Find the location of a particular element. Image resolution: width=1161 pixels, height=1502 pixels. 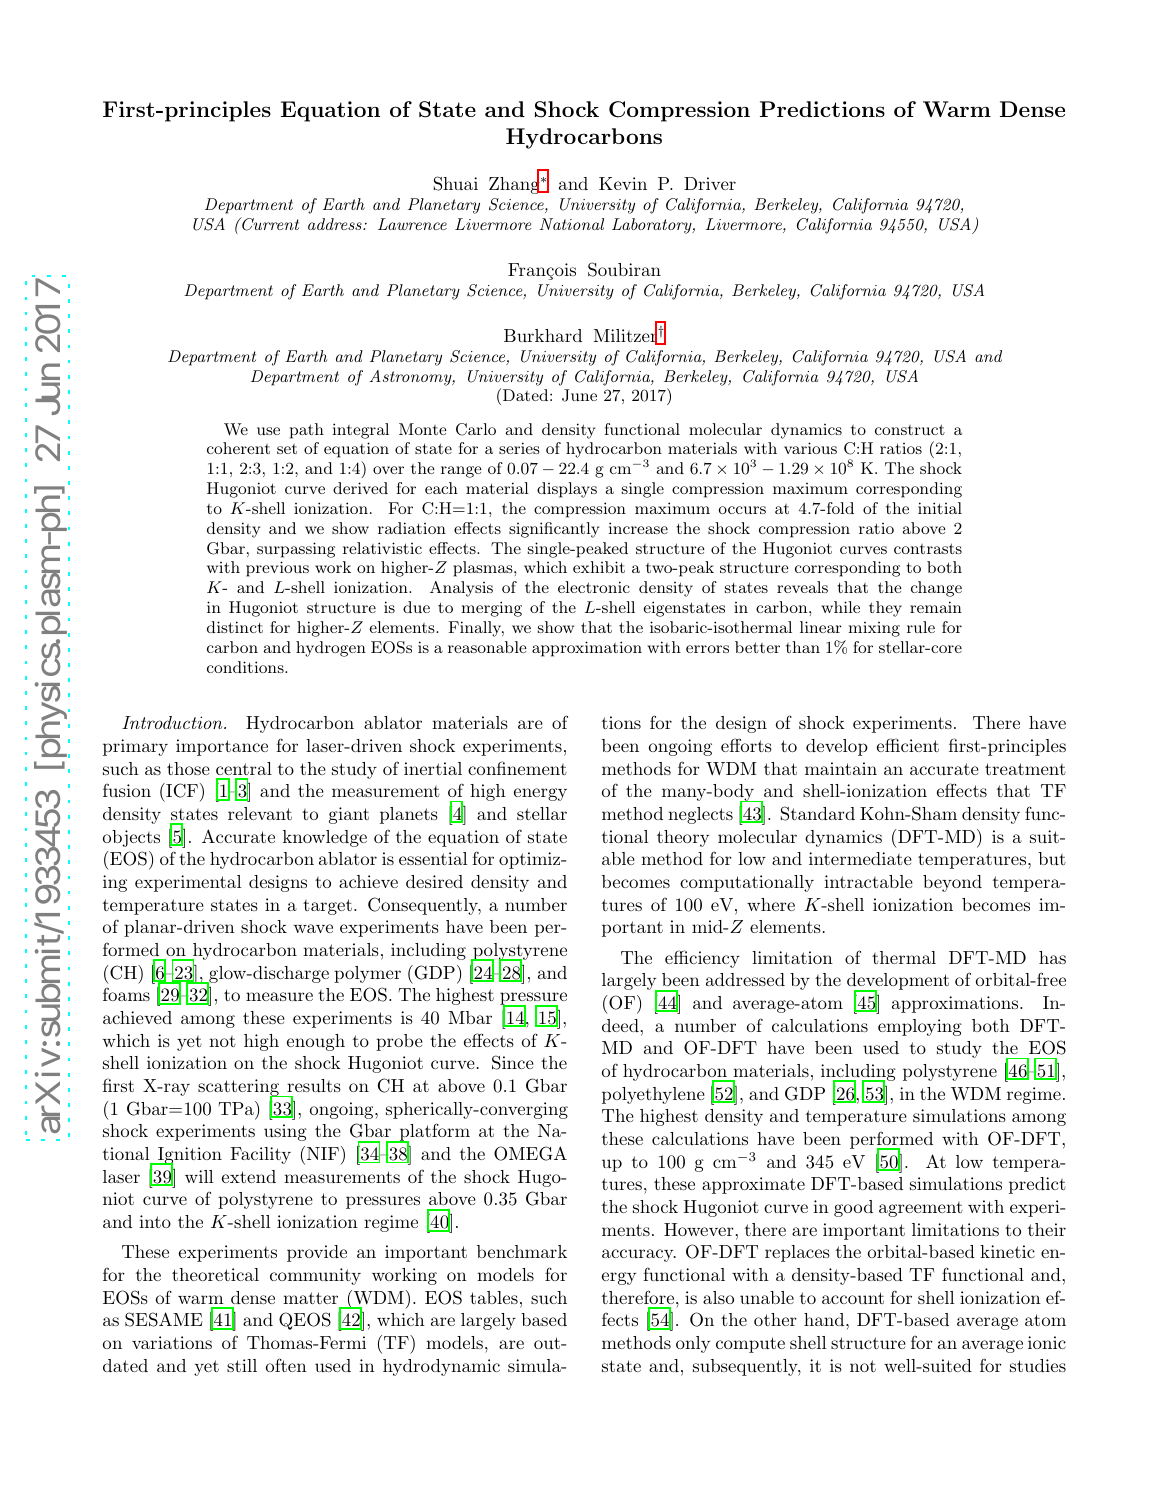

Current is located at coordinates (269, 224).
